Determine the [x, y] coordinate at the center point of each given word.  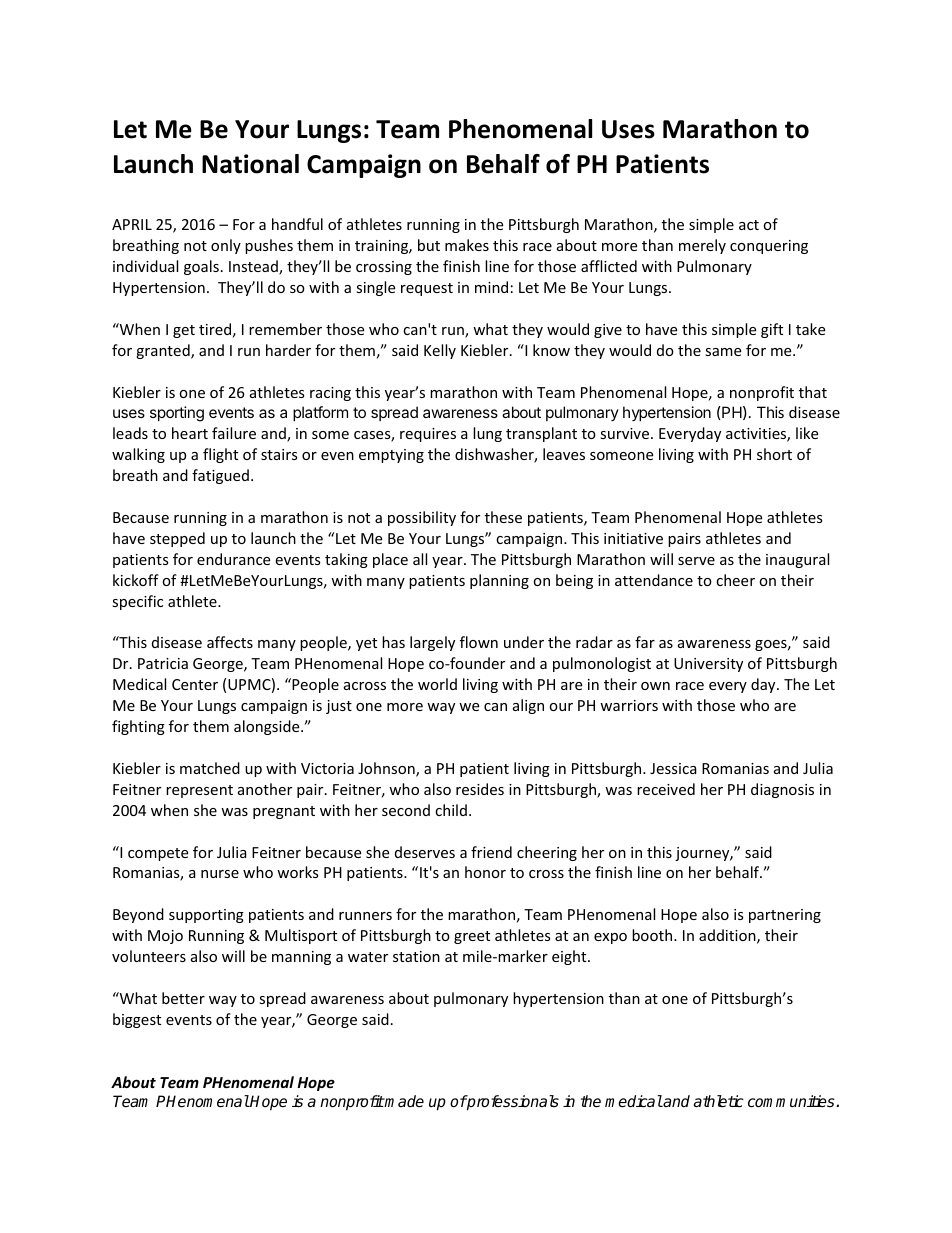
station [416, 956]
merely [702, 246]
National [250, 164]
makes [467, 245]
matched [210, 768]
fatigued [220, 476]
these [503, 517]
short [774, 454]
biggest [137, 1020]
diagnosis [782, 790]
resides [480, 789]
